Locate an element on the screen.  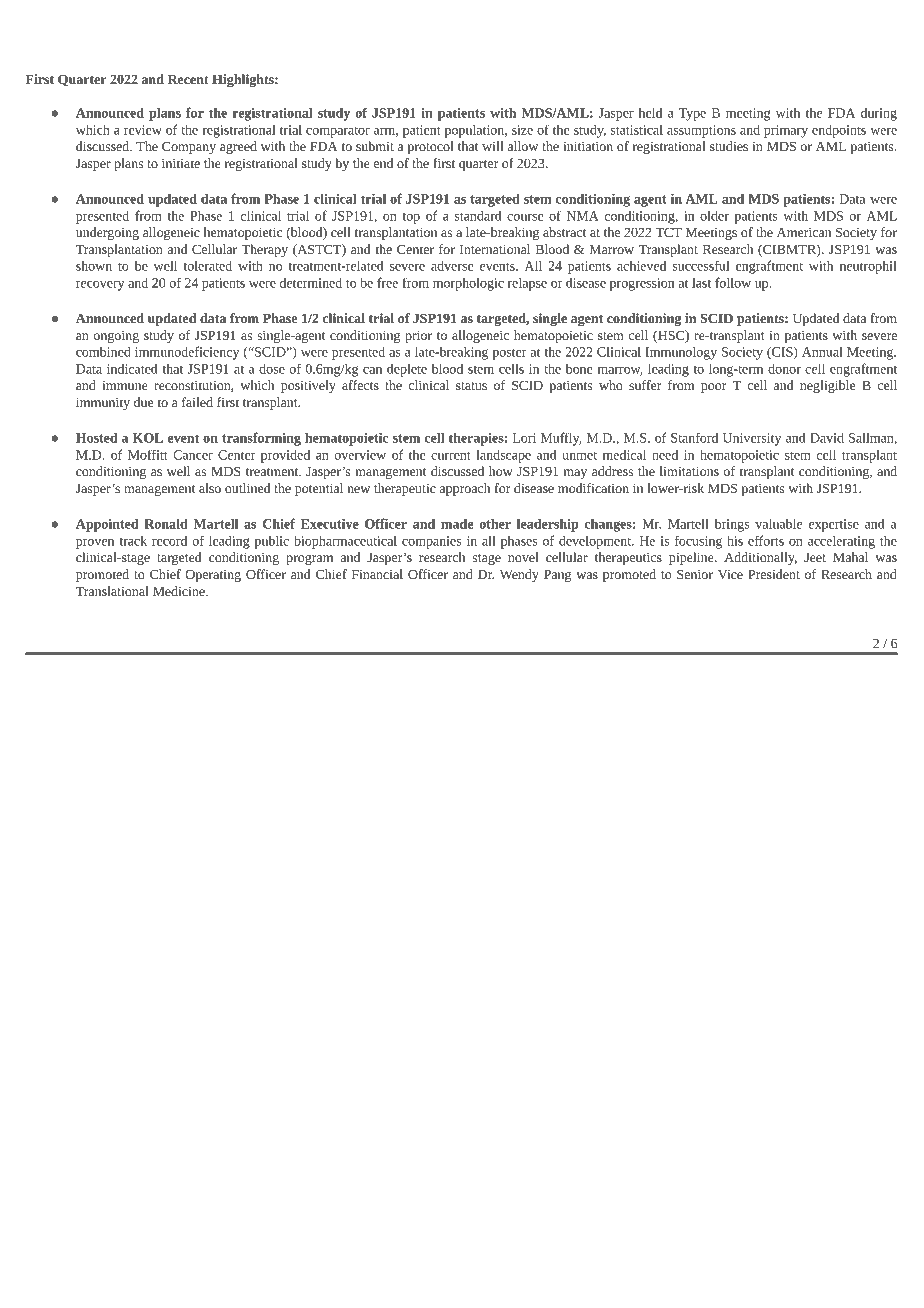
American is located at coordinates (804, 232).
